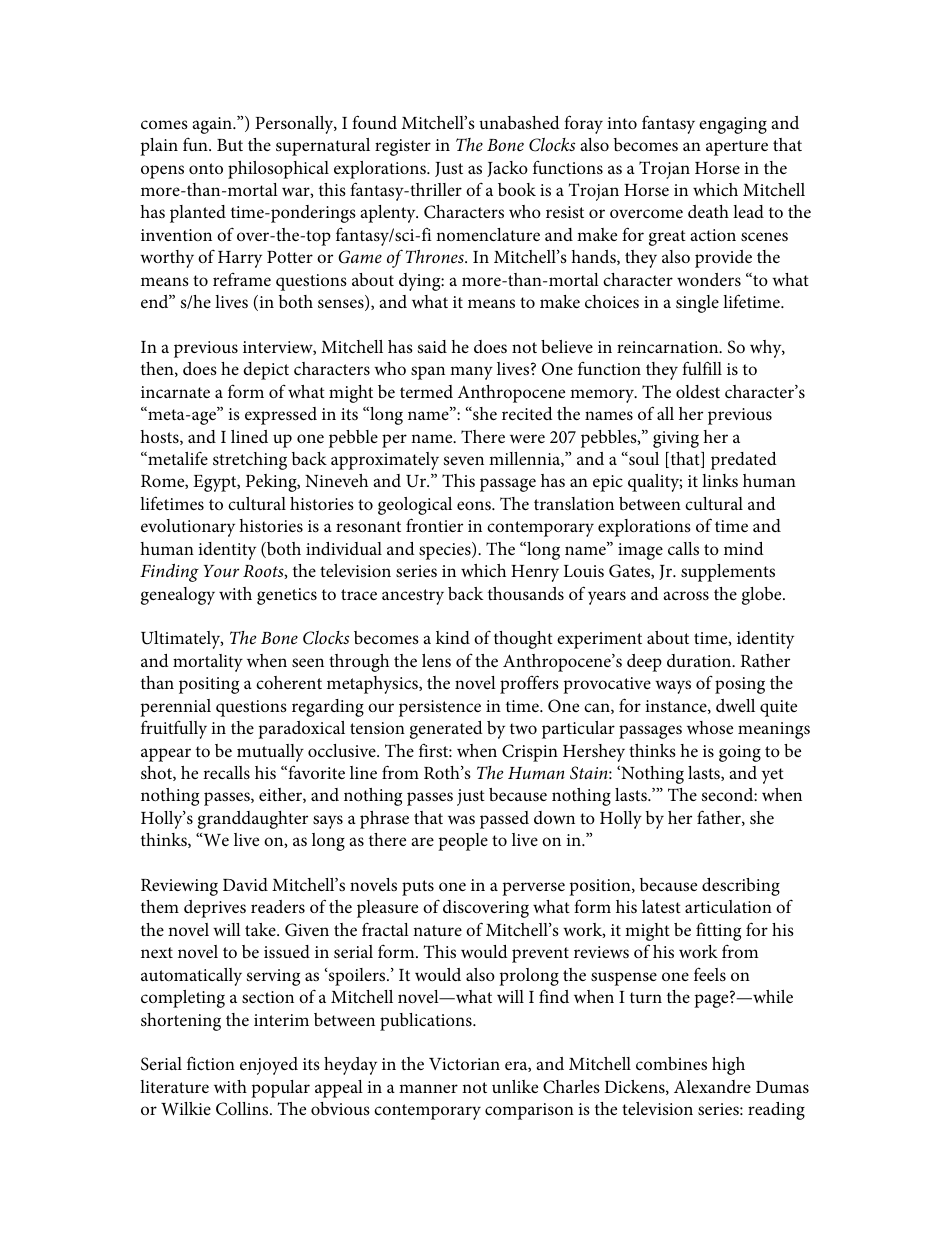 This image has width=952, height=1233. I want to click on fiction, so click(211, 1063).
